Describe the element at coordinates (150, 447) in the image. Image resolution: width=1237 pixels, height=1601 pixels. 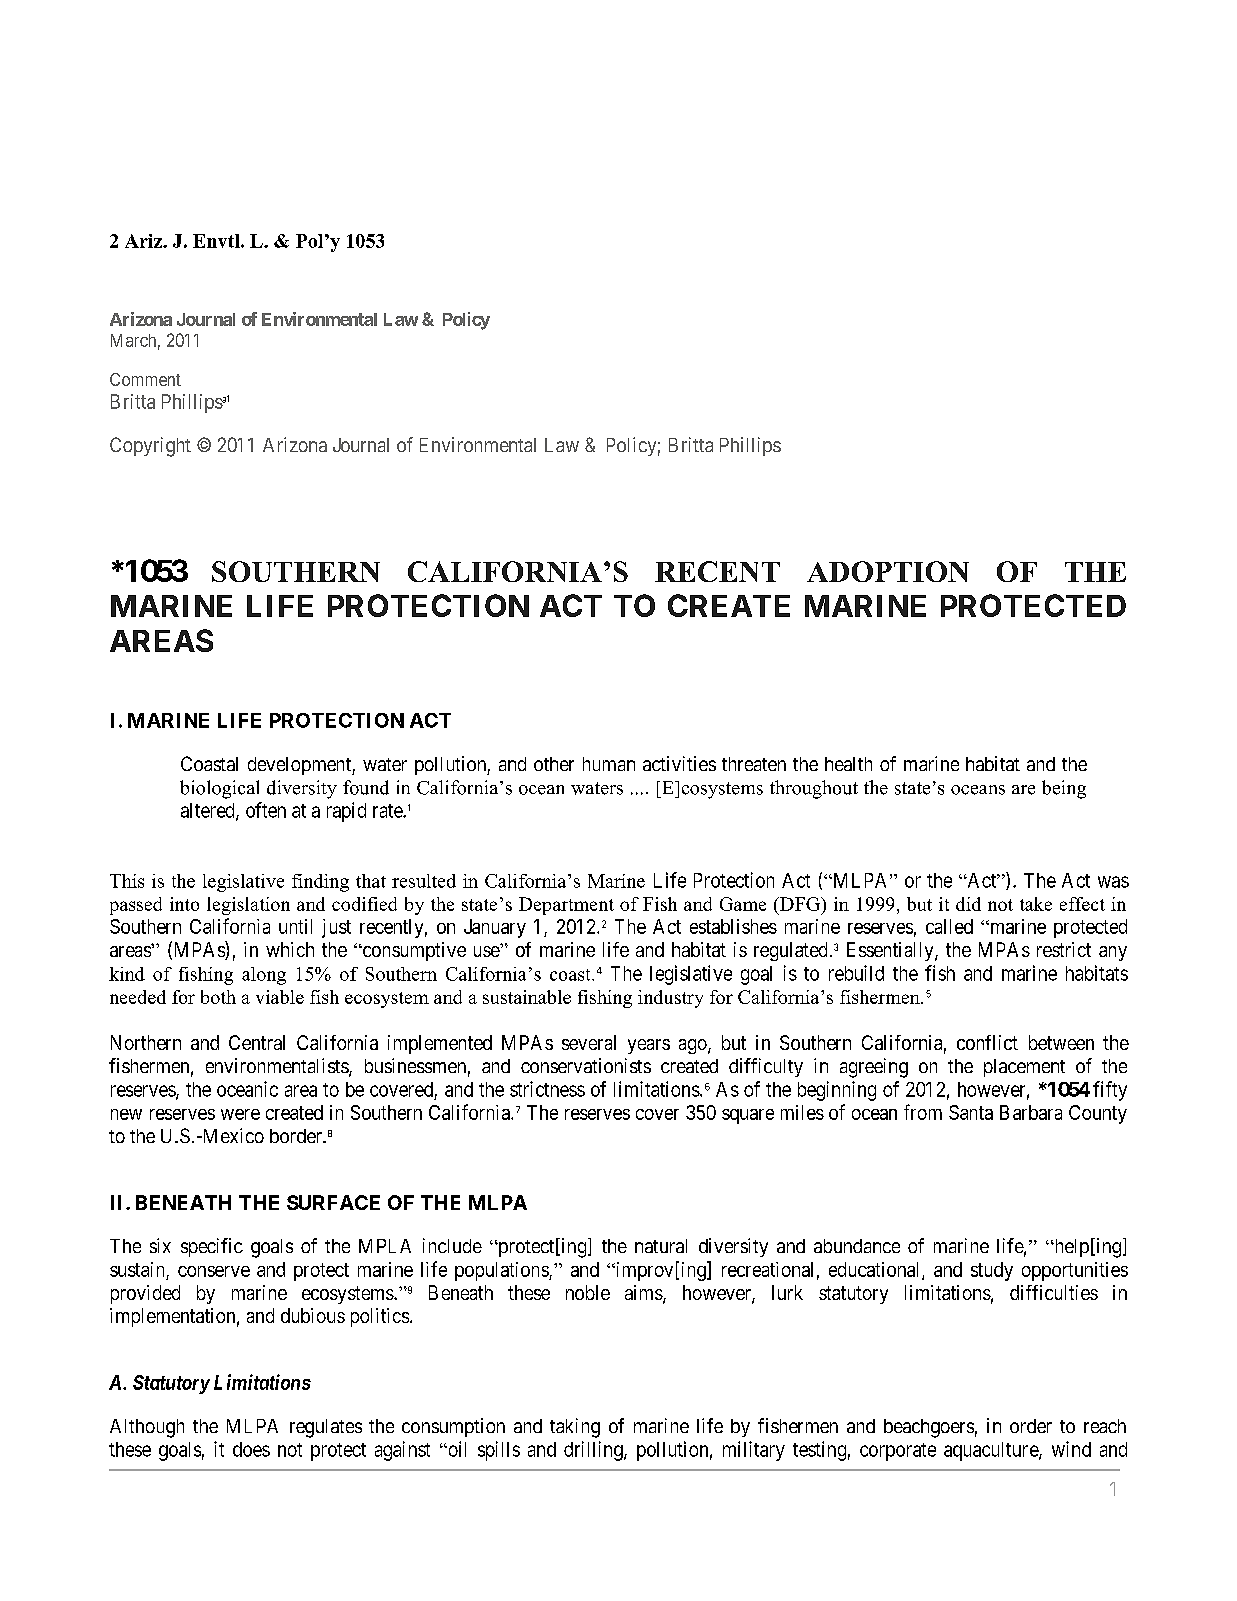
I see `Copyright` at that location.
